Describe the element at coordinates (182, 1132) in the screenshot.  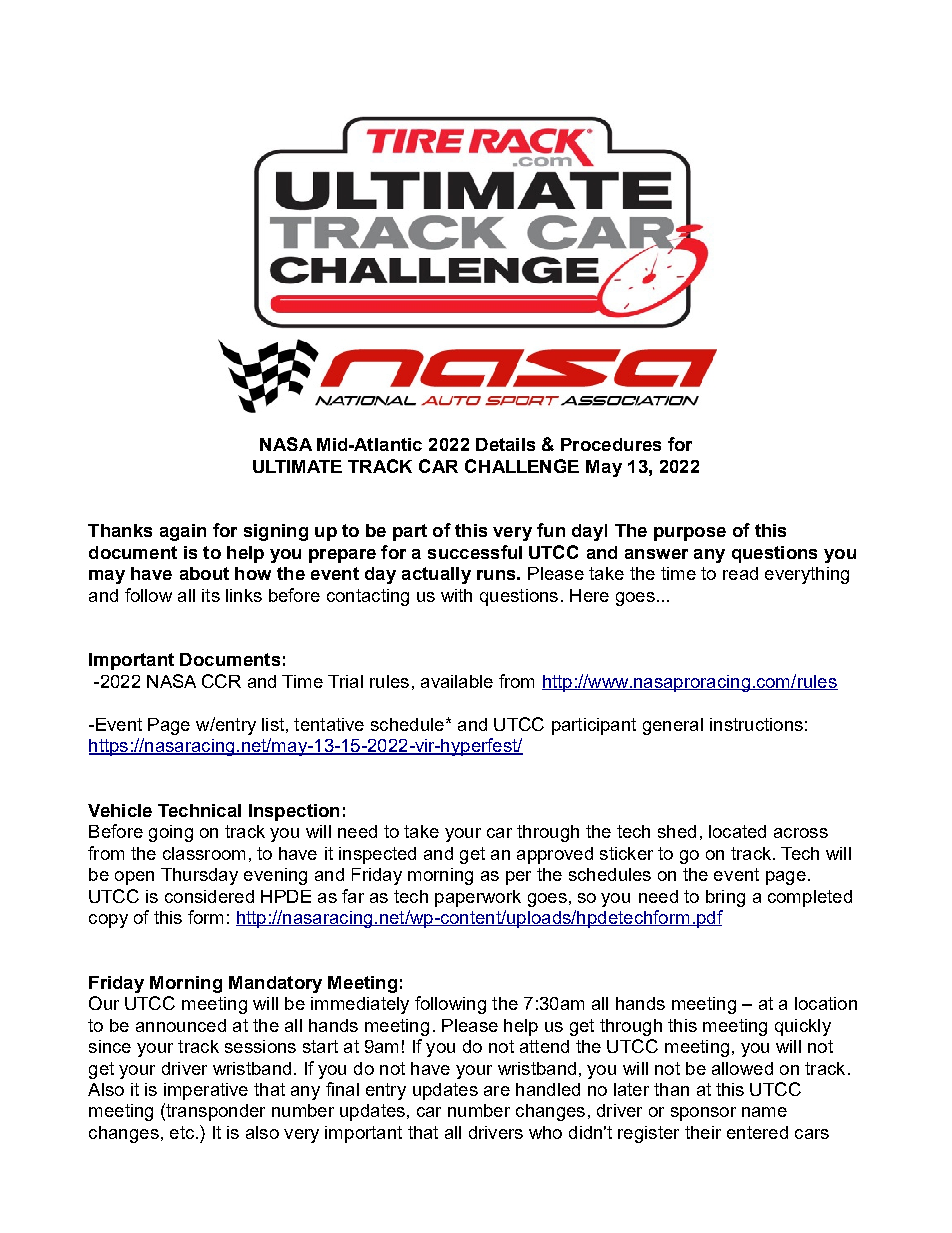
I see `etc` at that location.
